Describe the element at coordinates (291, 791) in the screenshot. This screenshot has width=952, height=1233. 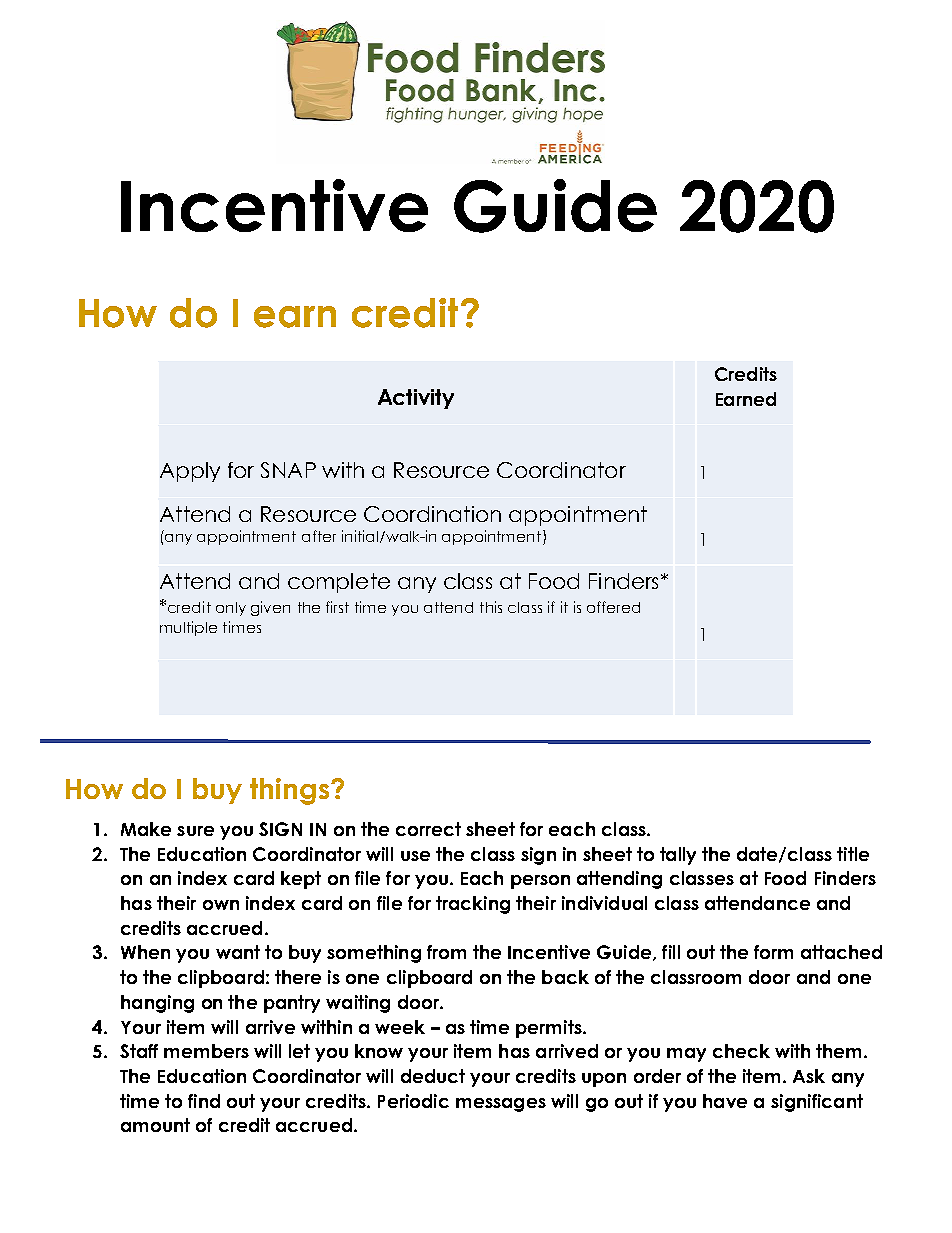
I see `things` at that location.
